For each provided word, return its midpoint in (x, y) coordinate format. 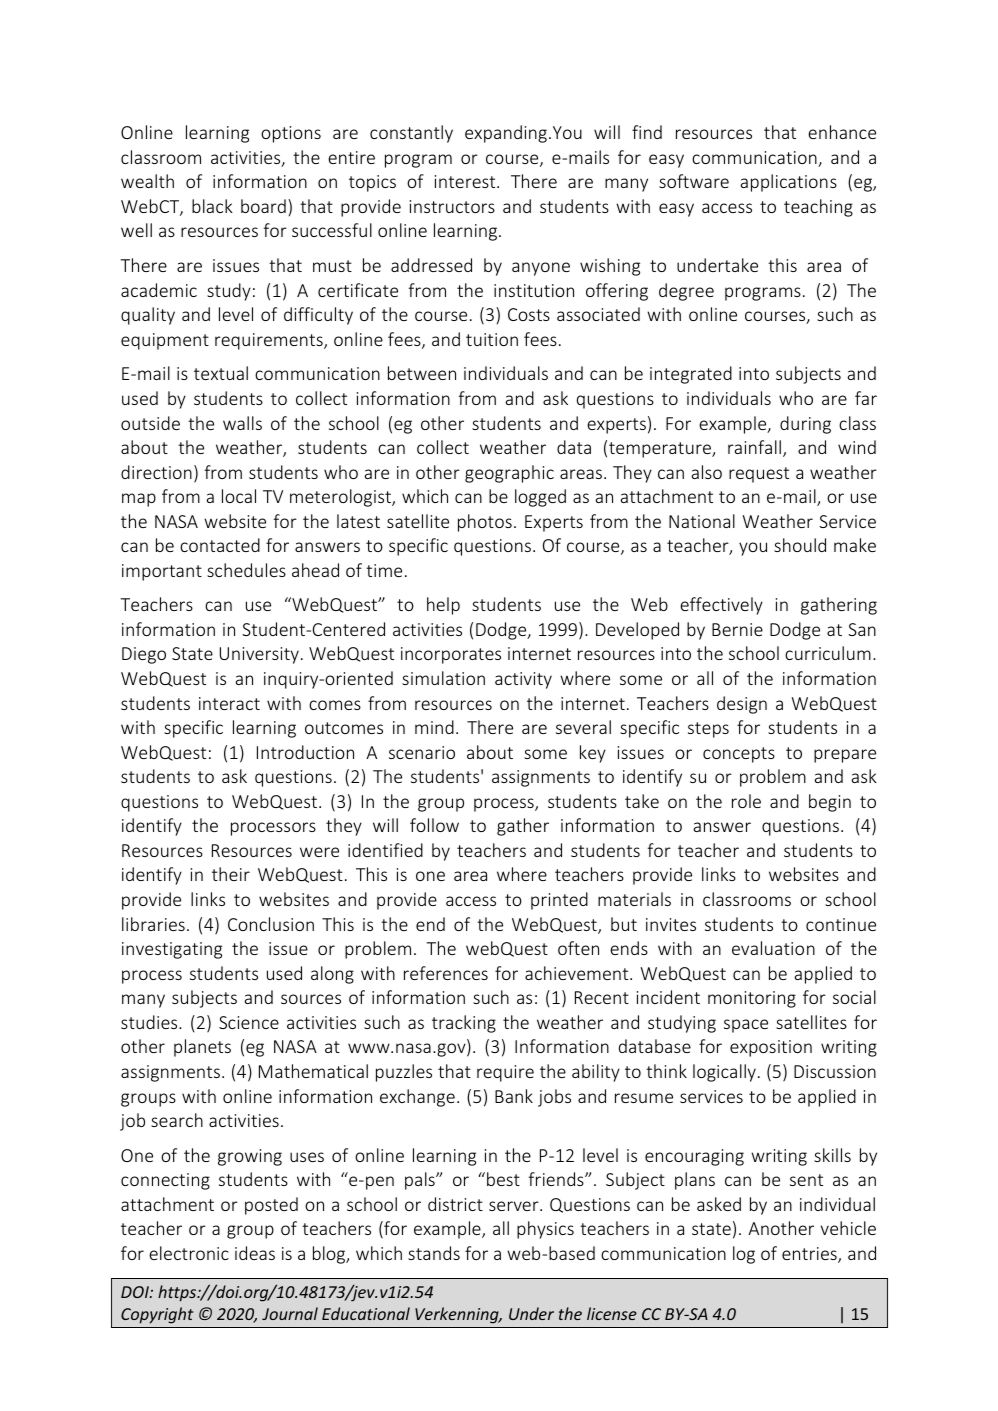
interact (229, 703)
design (742, 705)
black (212, 206)
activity (523, 680)
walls (242, 423)
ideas (255, 1253)
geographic (509, 474)
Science (249, 1022)
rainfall (754, 447)
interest (466, 181)
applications (788, 183)
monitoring (752, 999)
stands (434, 1253)
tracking (464, 1024)
